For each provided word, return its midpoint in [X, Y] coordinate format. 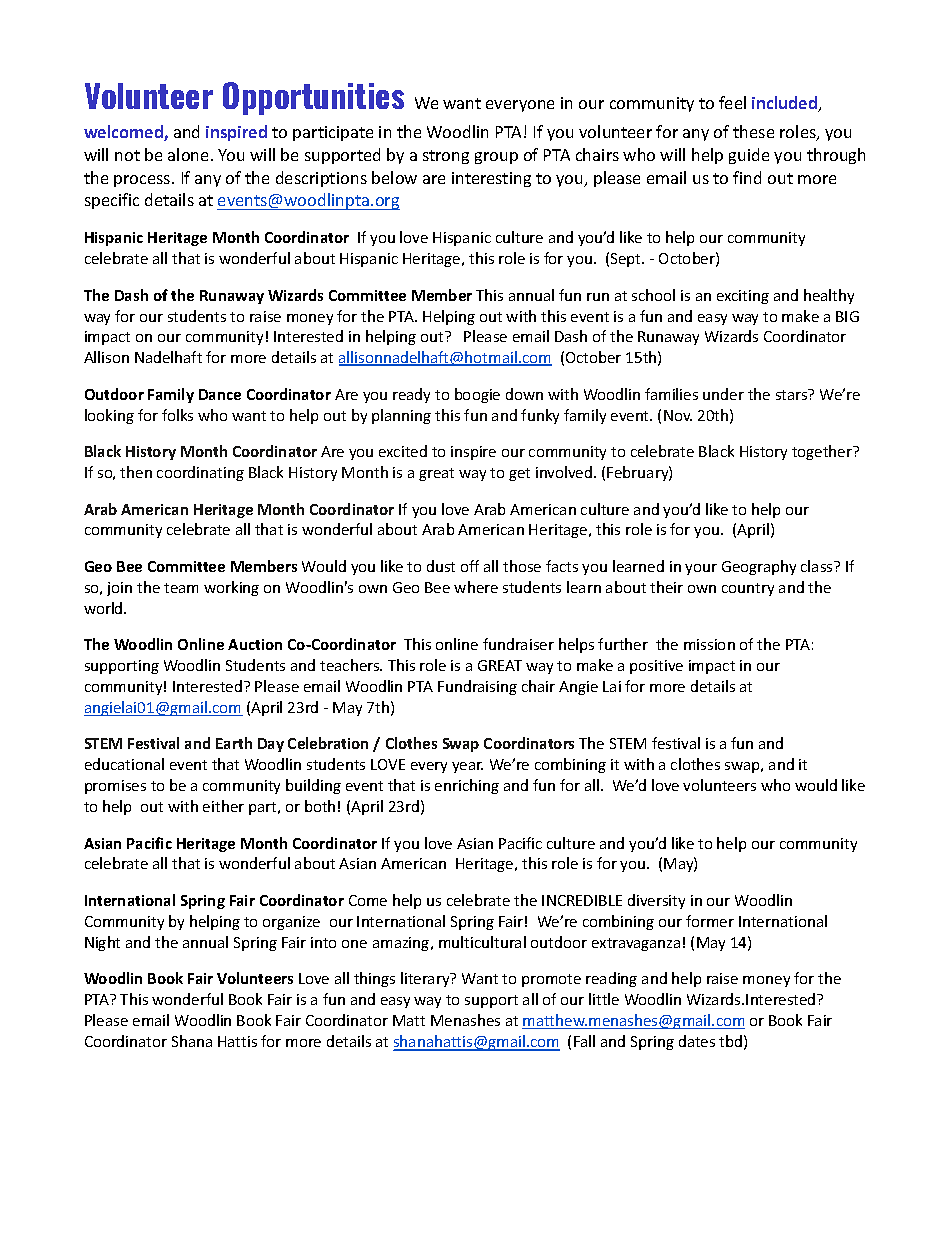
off [470, 566]
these [753, 131]
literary [426, 979]
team [181, 588]
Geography [759, 567]
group [496, 158]
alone [188, 154]
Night [102, 943]
